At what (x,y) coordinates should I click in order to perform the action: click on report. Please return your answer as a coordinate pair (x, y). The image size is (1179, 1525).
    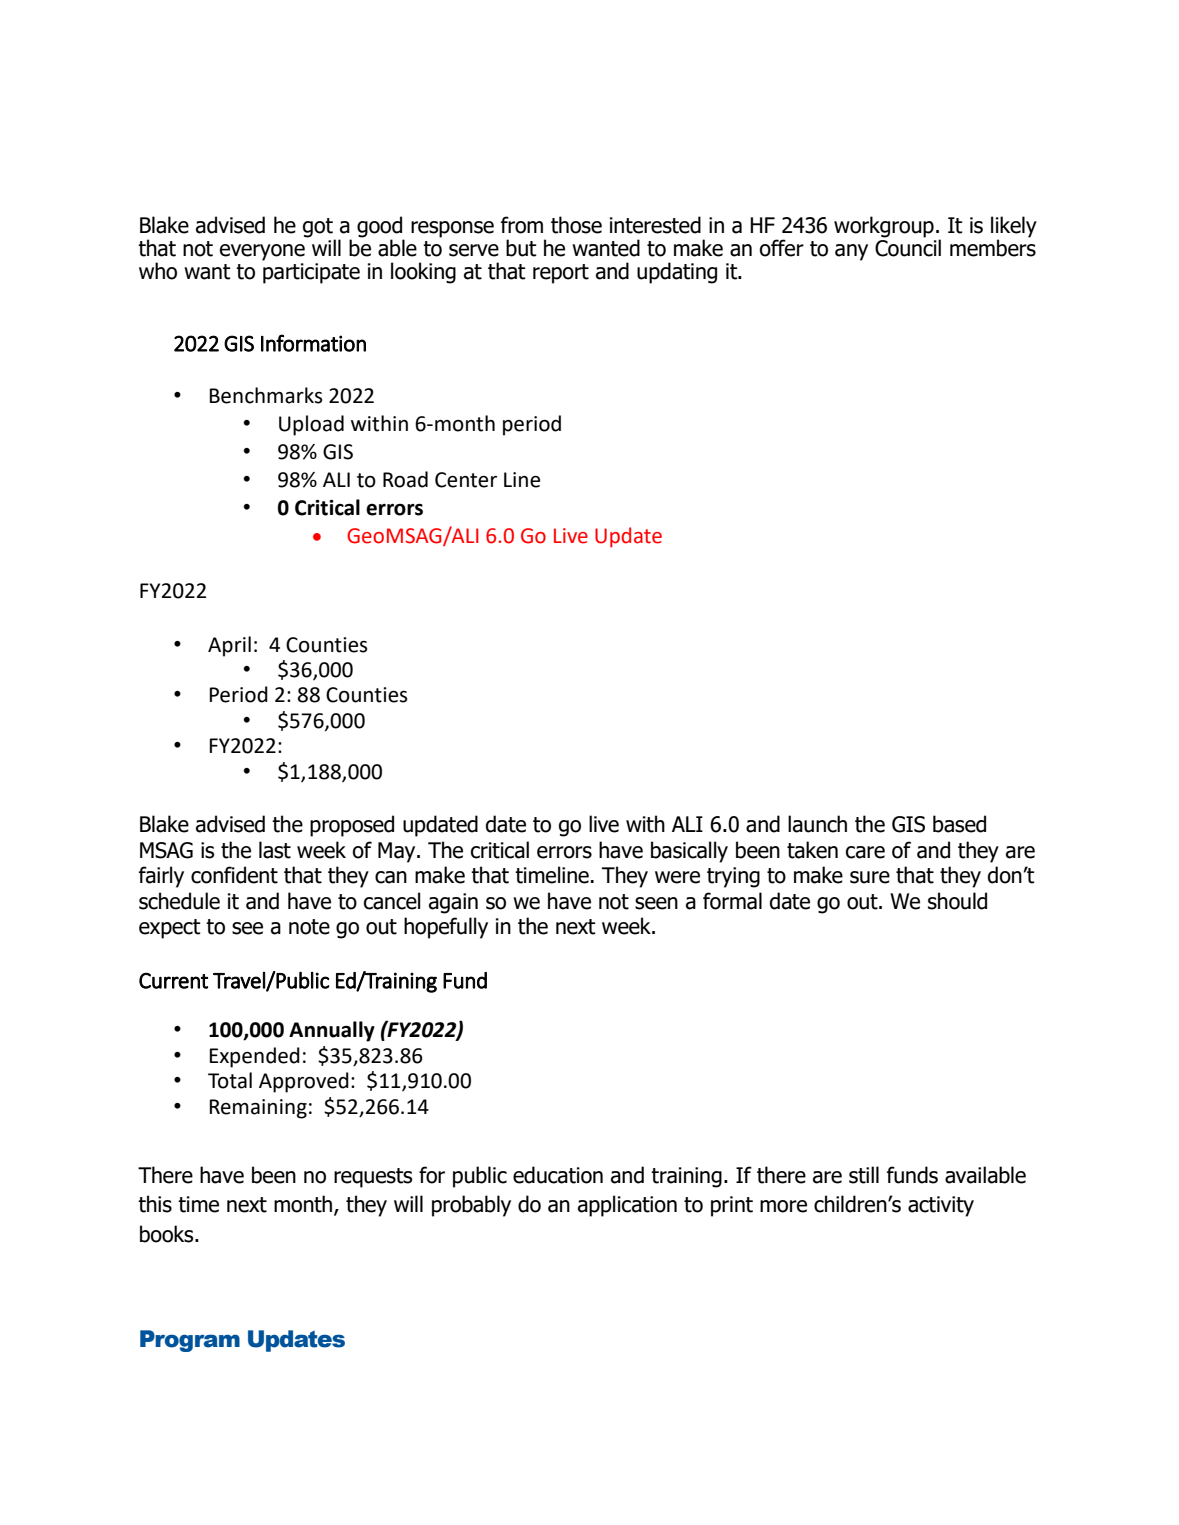
    Looking at the image, I should click on (561, 274).
